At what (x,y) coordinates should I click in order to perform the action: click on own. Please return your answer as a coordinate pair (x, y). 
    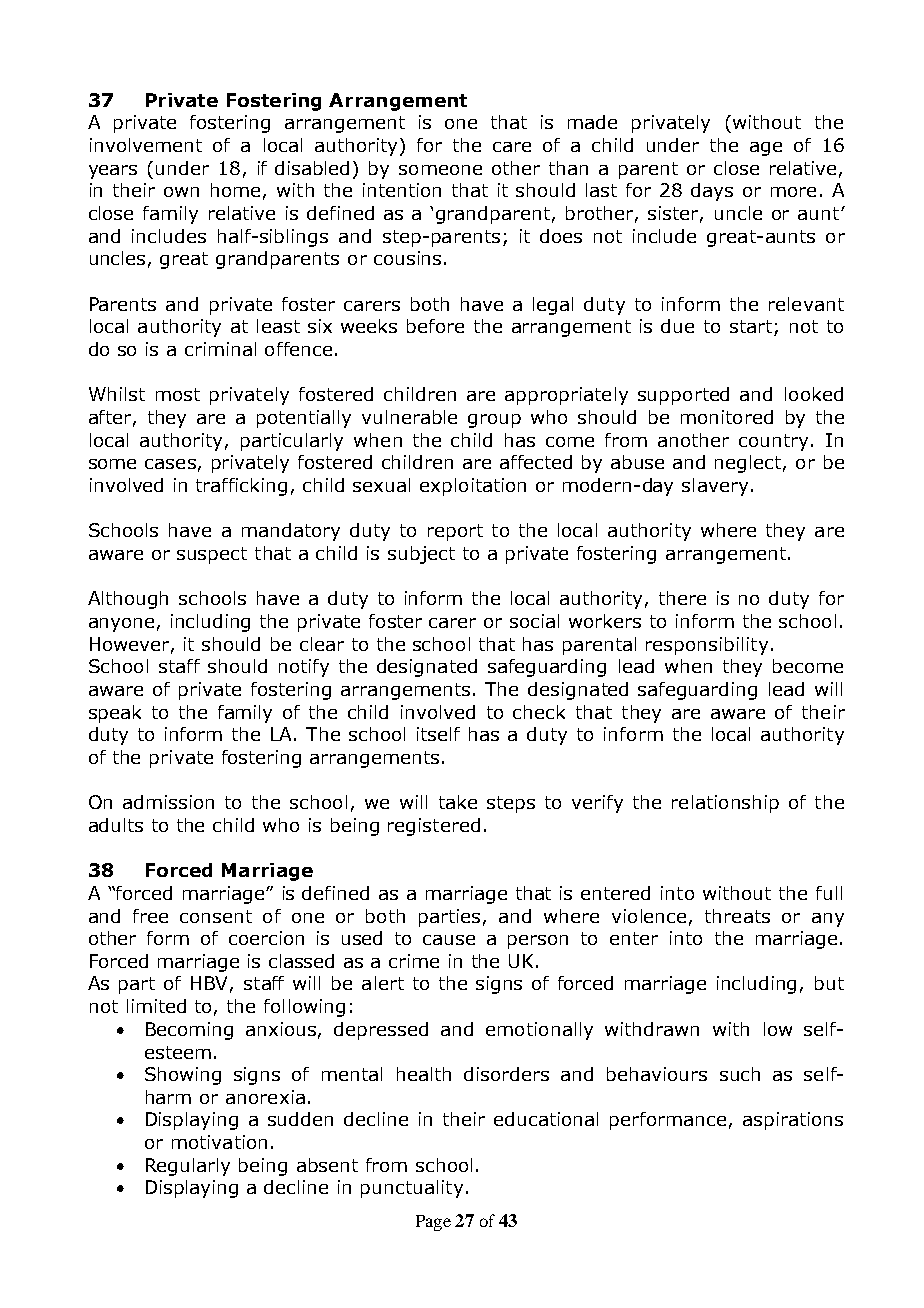
    Looking at the image, I should click on (181, 192).
